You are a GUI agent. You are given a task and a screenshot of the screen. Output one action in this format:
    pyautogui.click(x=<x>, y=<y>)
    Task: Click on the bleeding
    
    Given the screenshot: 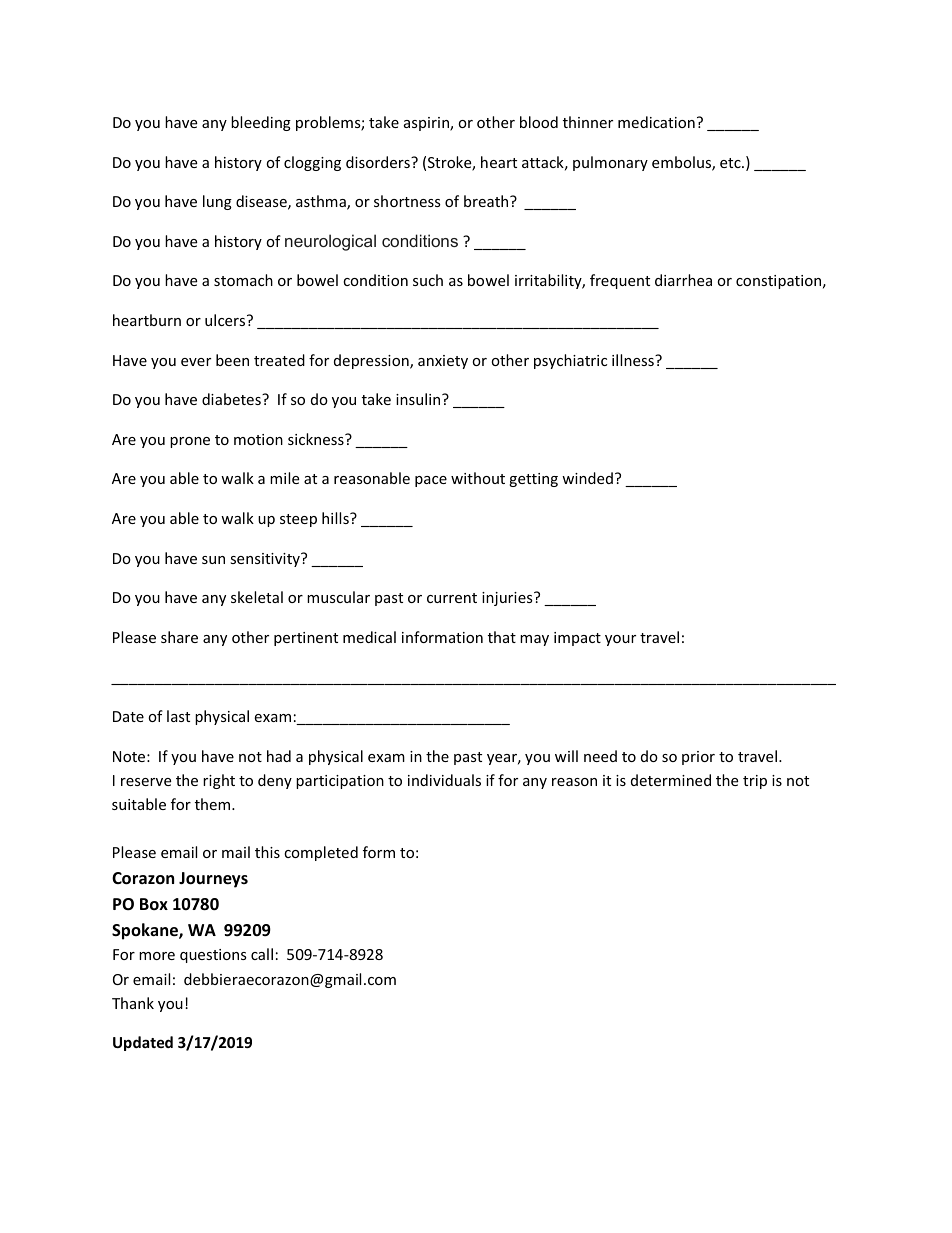 What is the action you would take?
    pyautogui.click(x=261, y=123)
